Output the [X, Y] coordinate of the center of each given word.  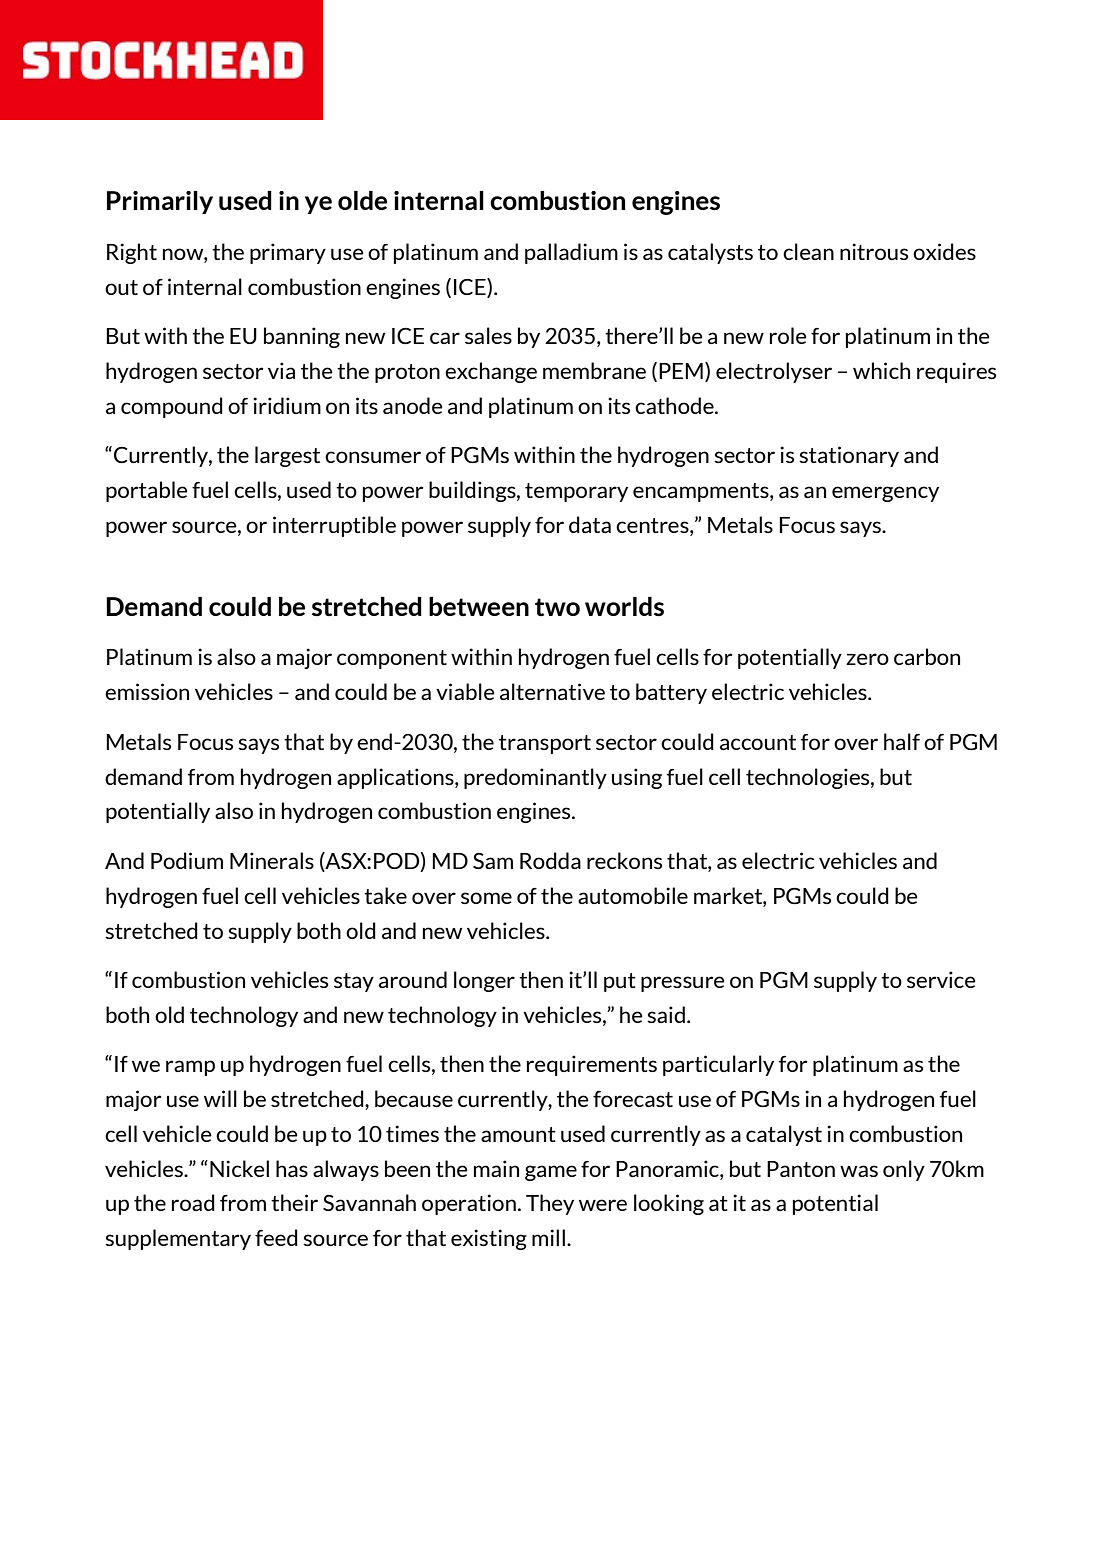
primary [288, 253]
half [902, 741]
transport [545, 744]
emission [147, 691]
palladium [571, 253]
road [193, 1202]
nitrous [874, 251]
